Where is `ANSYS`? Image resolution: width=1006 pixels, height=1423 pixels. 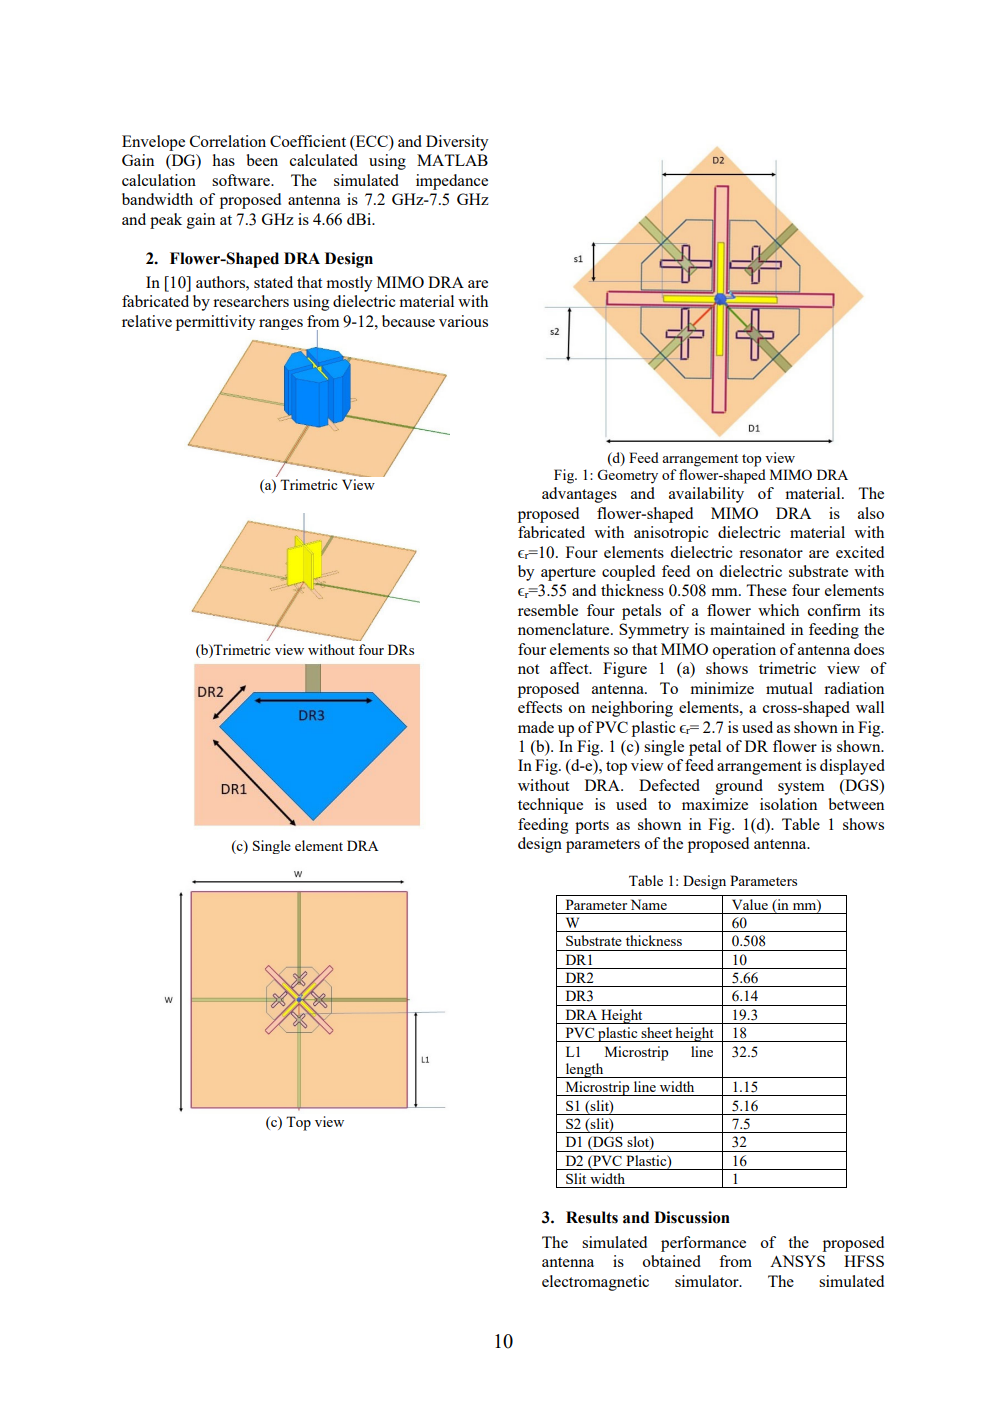 ANSYS is located at coordinates (797, 1261).
